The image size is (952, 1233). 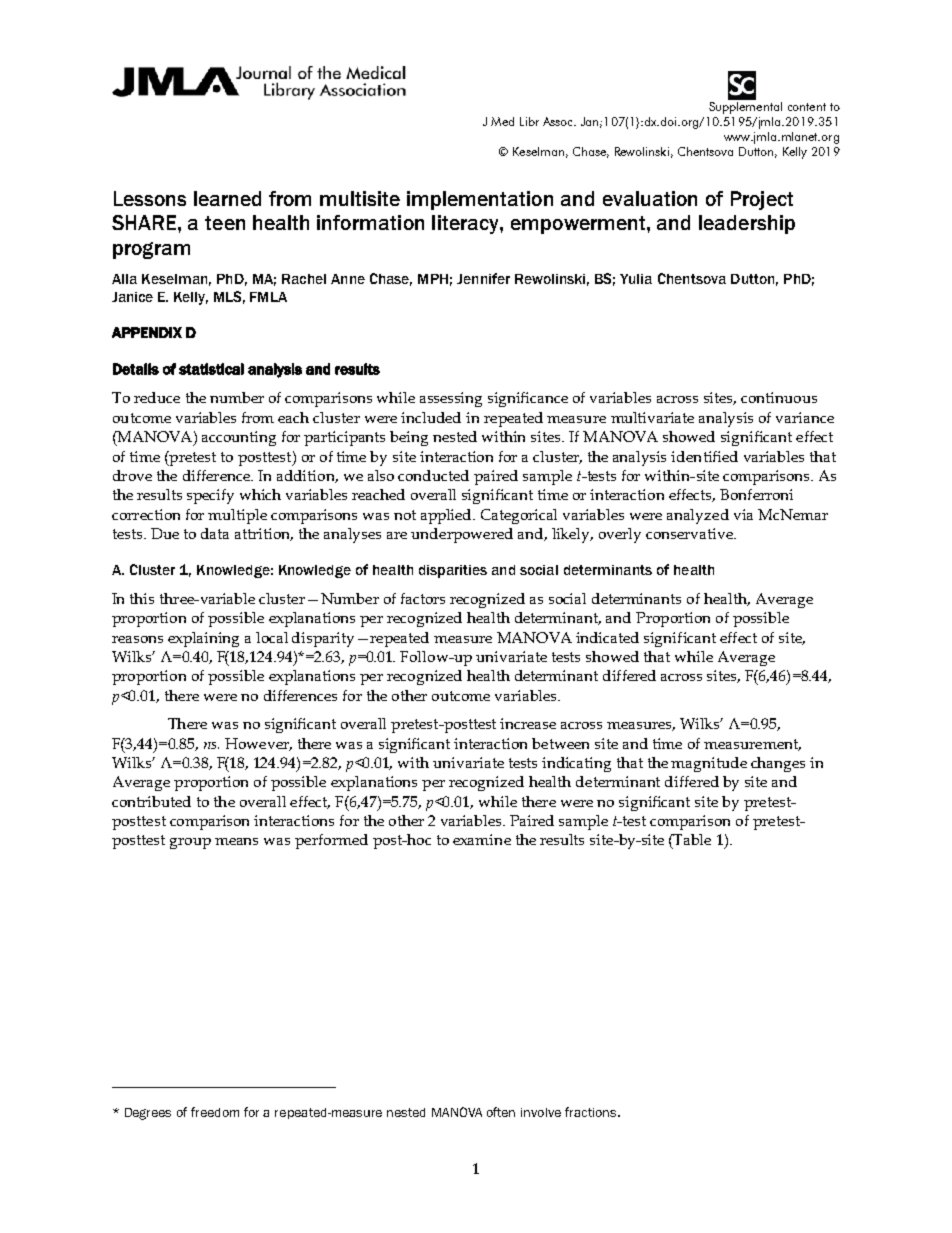 What do you see at coordinates (745, 106) in the screenshot?
I see `Supplemental` at bounding box center [745, 106].
